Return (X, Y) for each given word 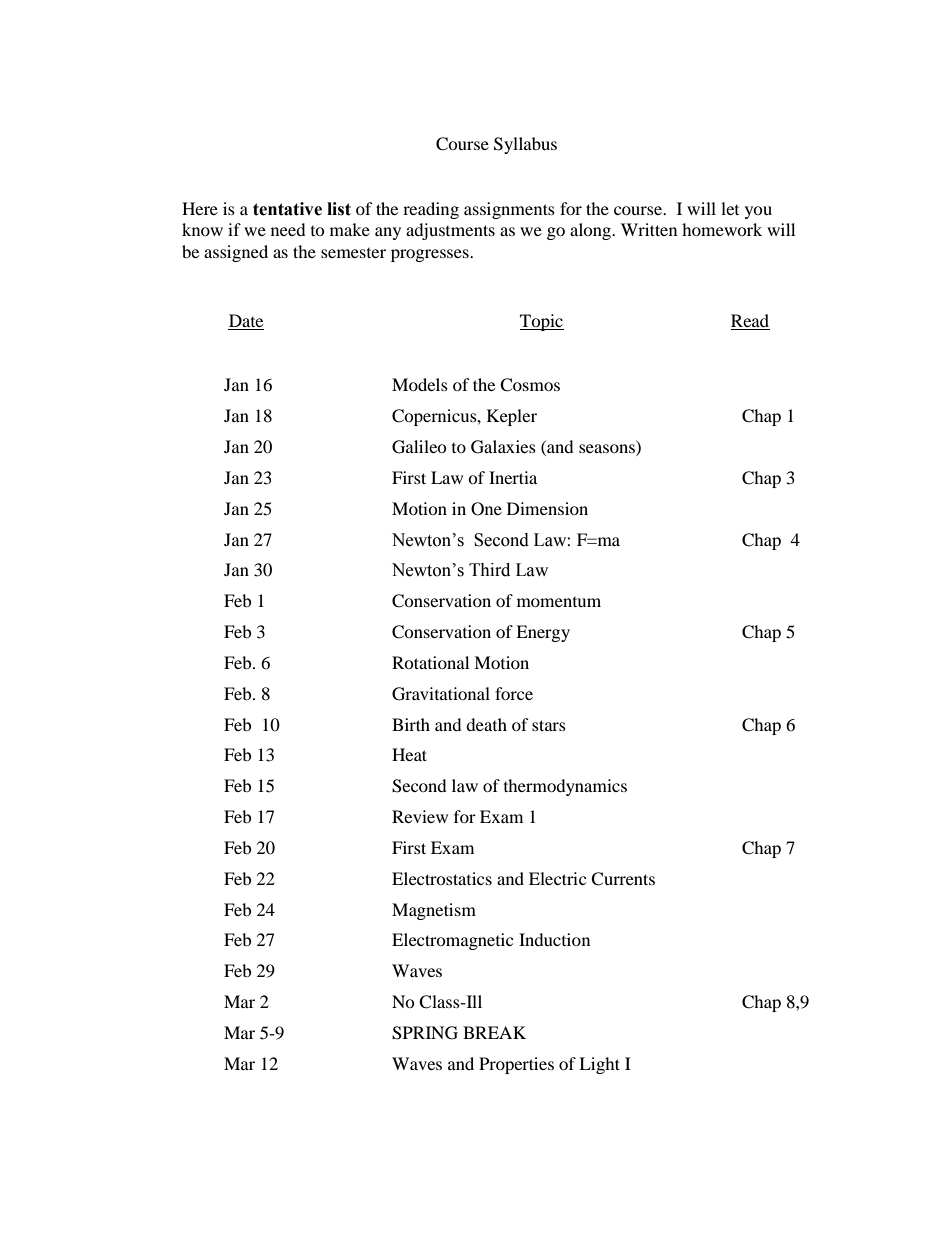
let (730, 208)
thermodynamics (565, 787)
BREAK (494, 1032)
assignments (509, 210)
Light (599, 1065)
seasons (608, 450)
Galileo (419, 447)
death (486, 724)
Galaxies (503, 447)
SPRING (425, 1033)
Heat (409, 754)
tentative (287, 209)
